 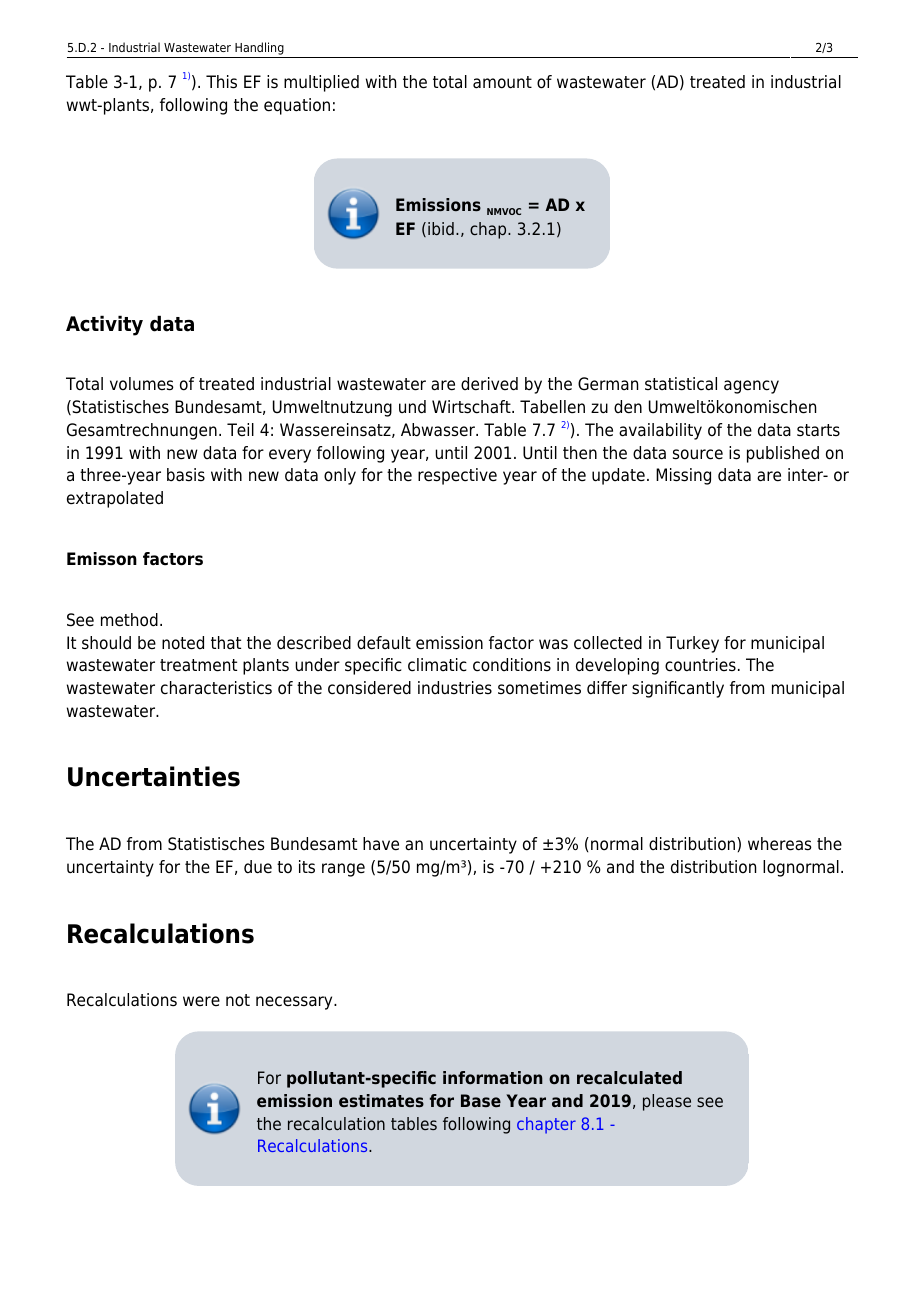 What do you see at coordinates (667, 1102) in the document?
I see `please` at bounding box center [667, 1102].
